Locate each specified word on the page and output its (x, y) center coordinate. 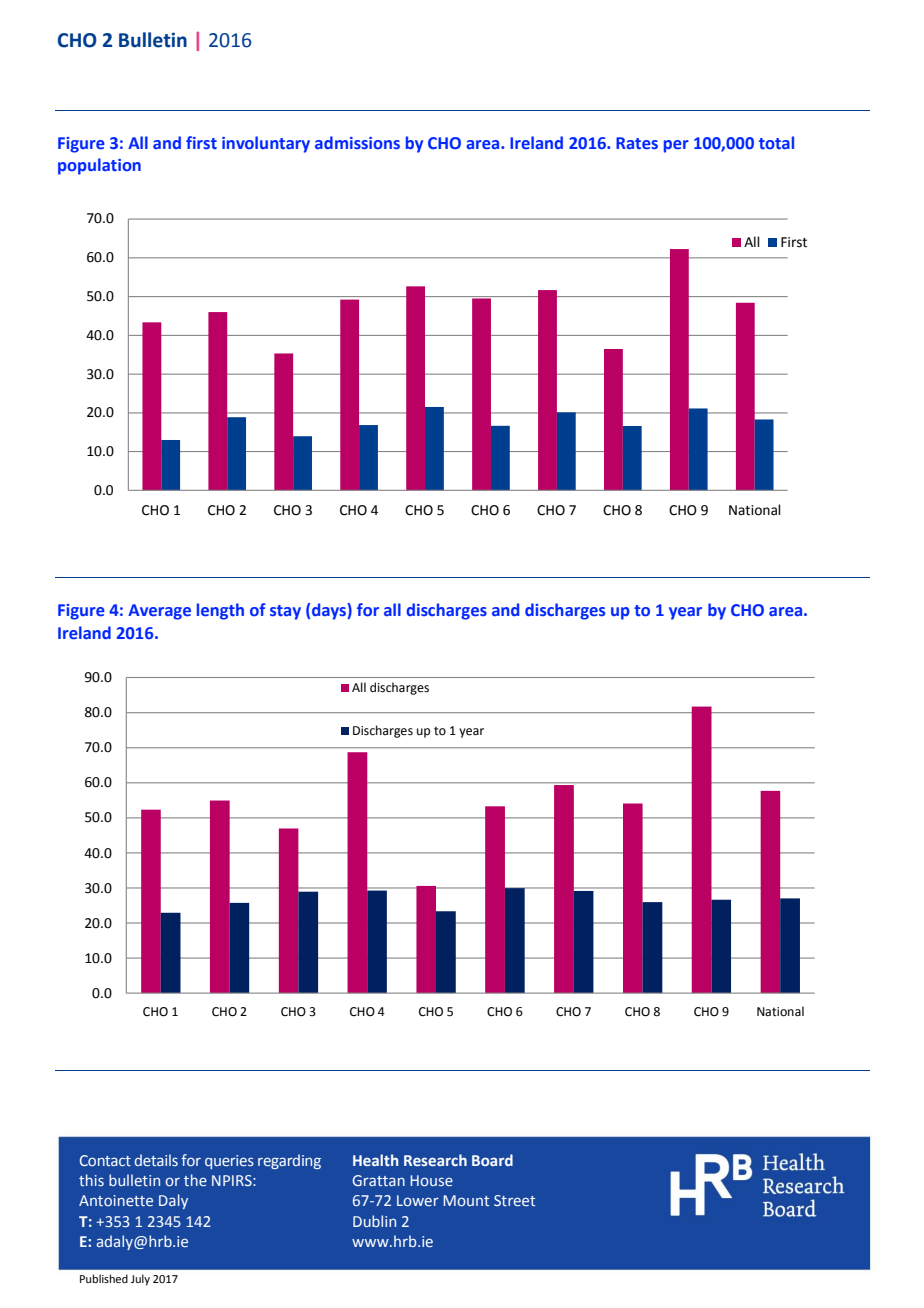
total (776, 142)
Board (492, 1160)
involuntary (266, 144)
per (676, 146)
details (156, 1160)
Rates (637, 143)
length (220, 611)
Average (159, 612)
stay (285, 612)
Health (375, 1160)
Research (435, 1160)
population (99, 166)
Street (514, 1200)
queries (229, 1162)
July (140, 1280)
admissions (357, 143)
